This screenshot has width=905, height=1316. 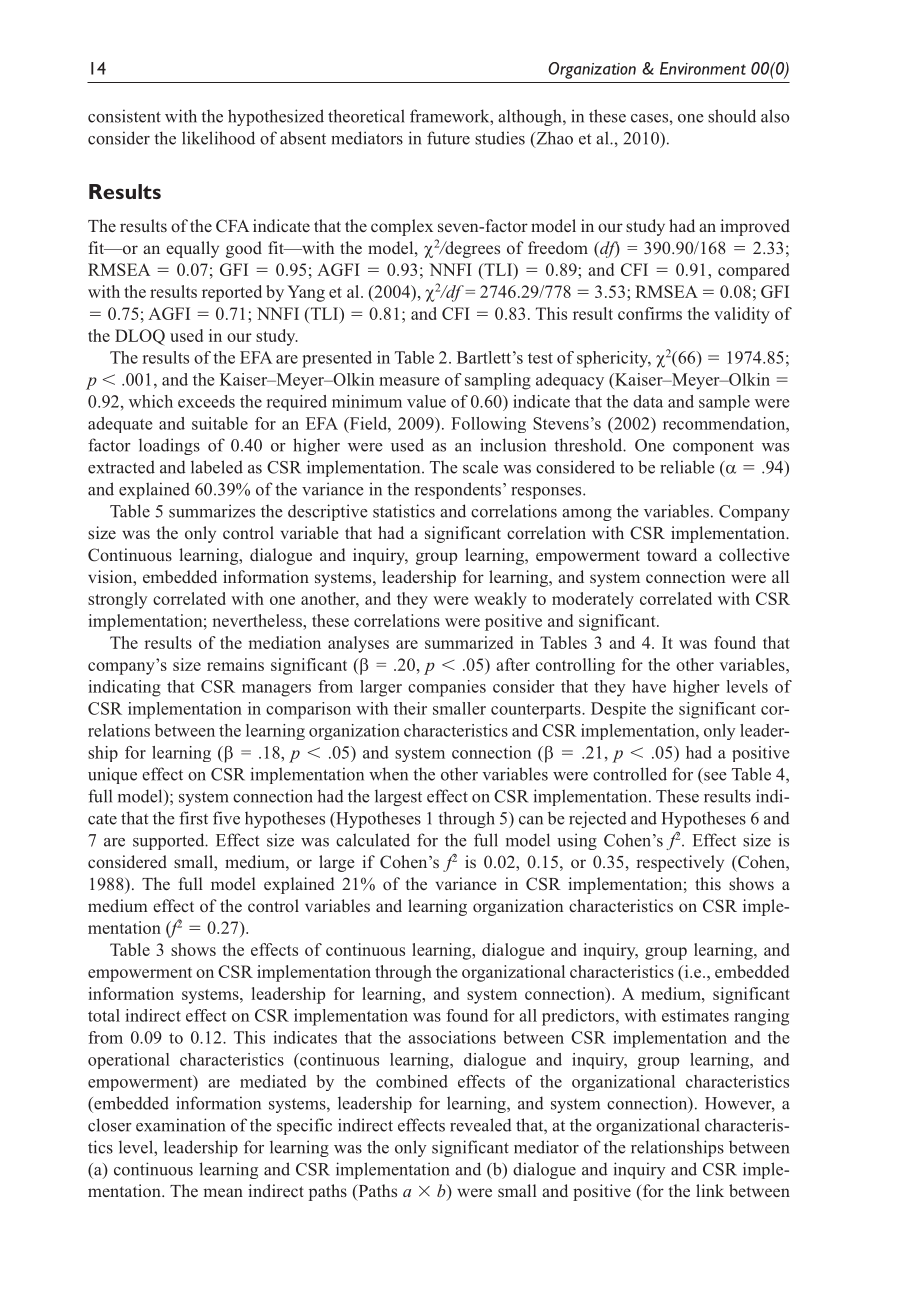 What do you see at coordinates (481, 1125) in the screenshot?
I see `revealed` at bounding box center [481, 1125].
